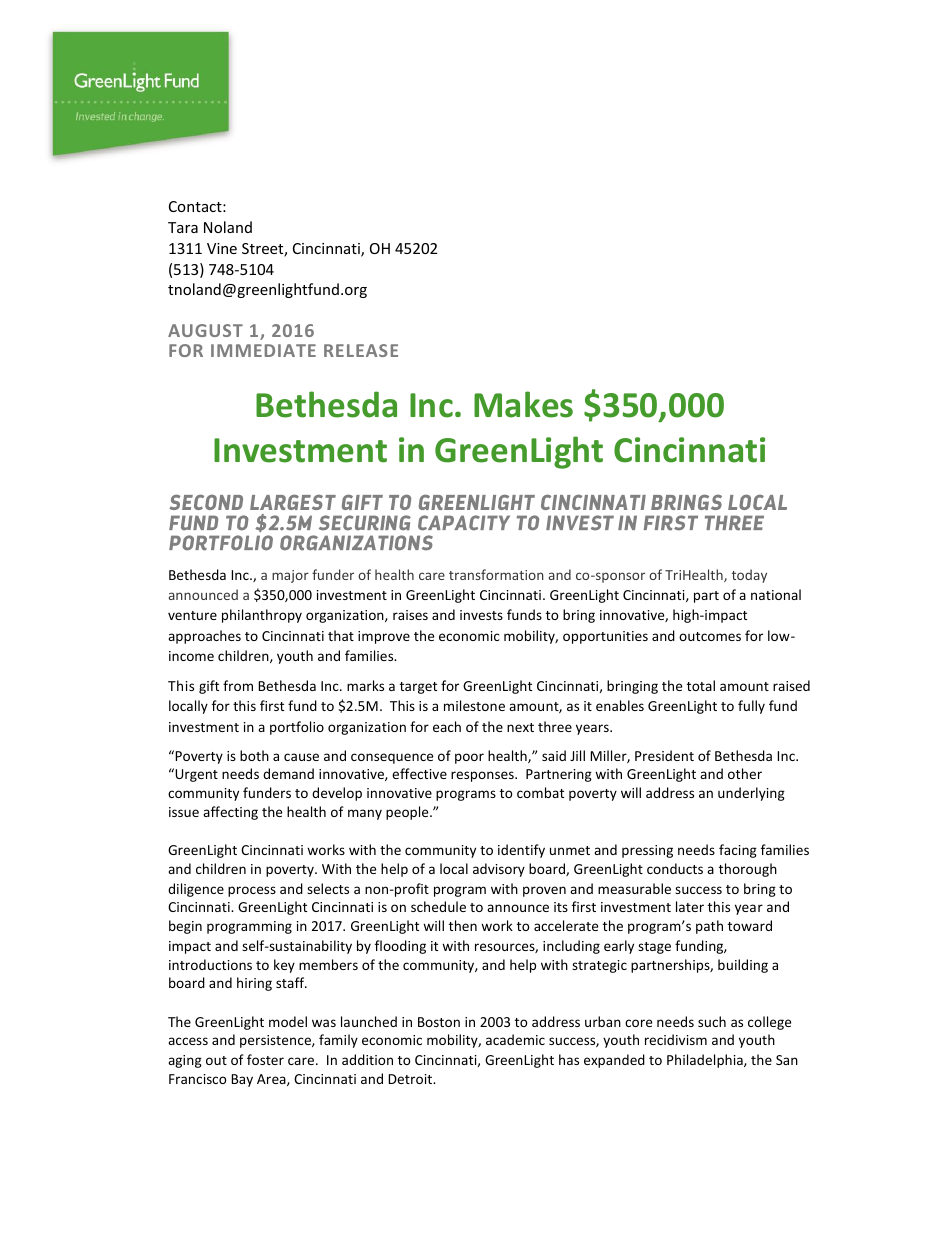 This image has width=952, height=1233. I want to click on foster, so click(265, 1059).
